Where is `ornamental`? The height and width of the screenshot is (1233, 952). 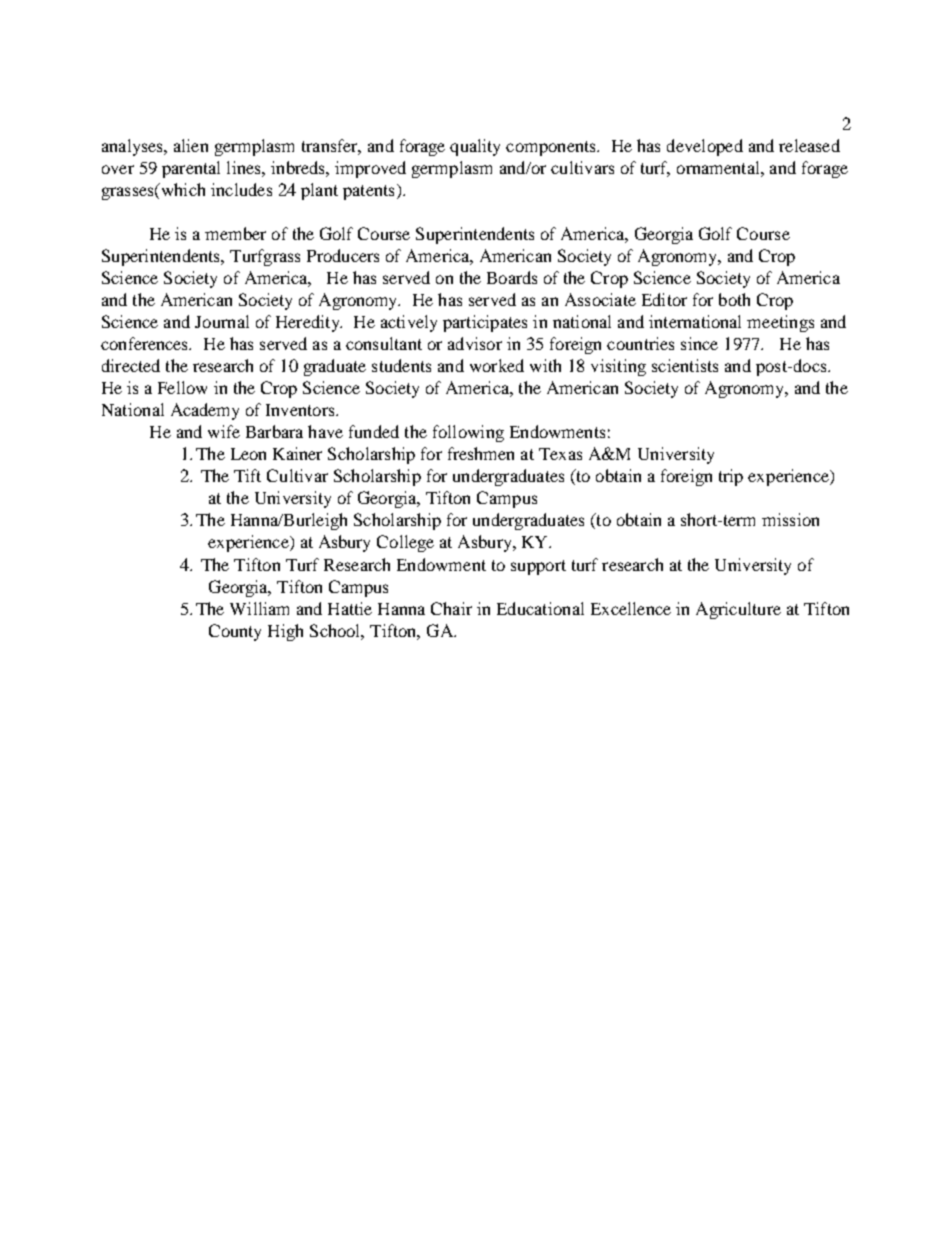 ornamental is located at coordinates (719, 167).
